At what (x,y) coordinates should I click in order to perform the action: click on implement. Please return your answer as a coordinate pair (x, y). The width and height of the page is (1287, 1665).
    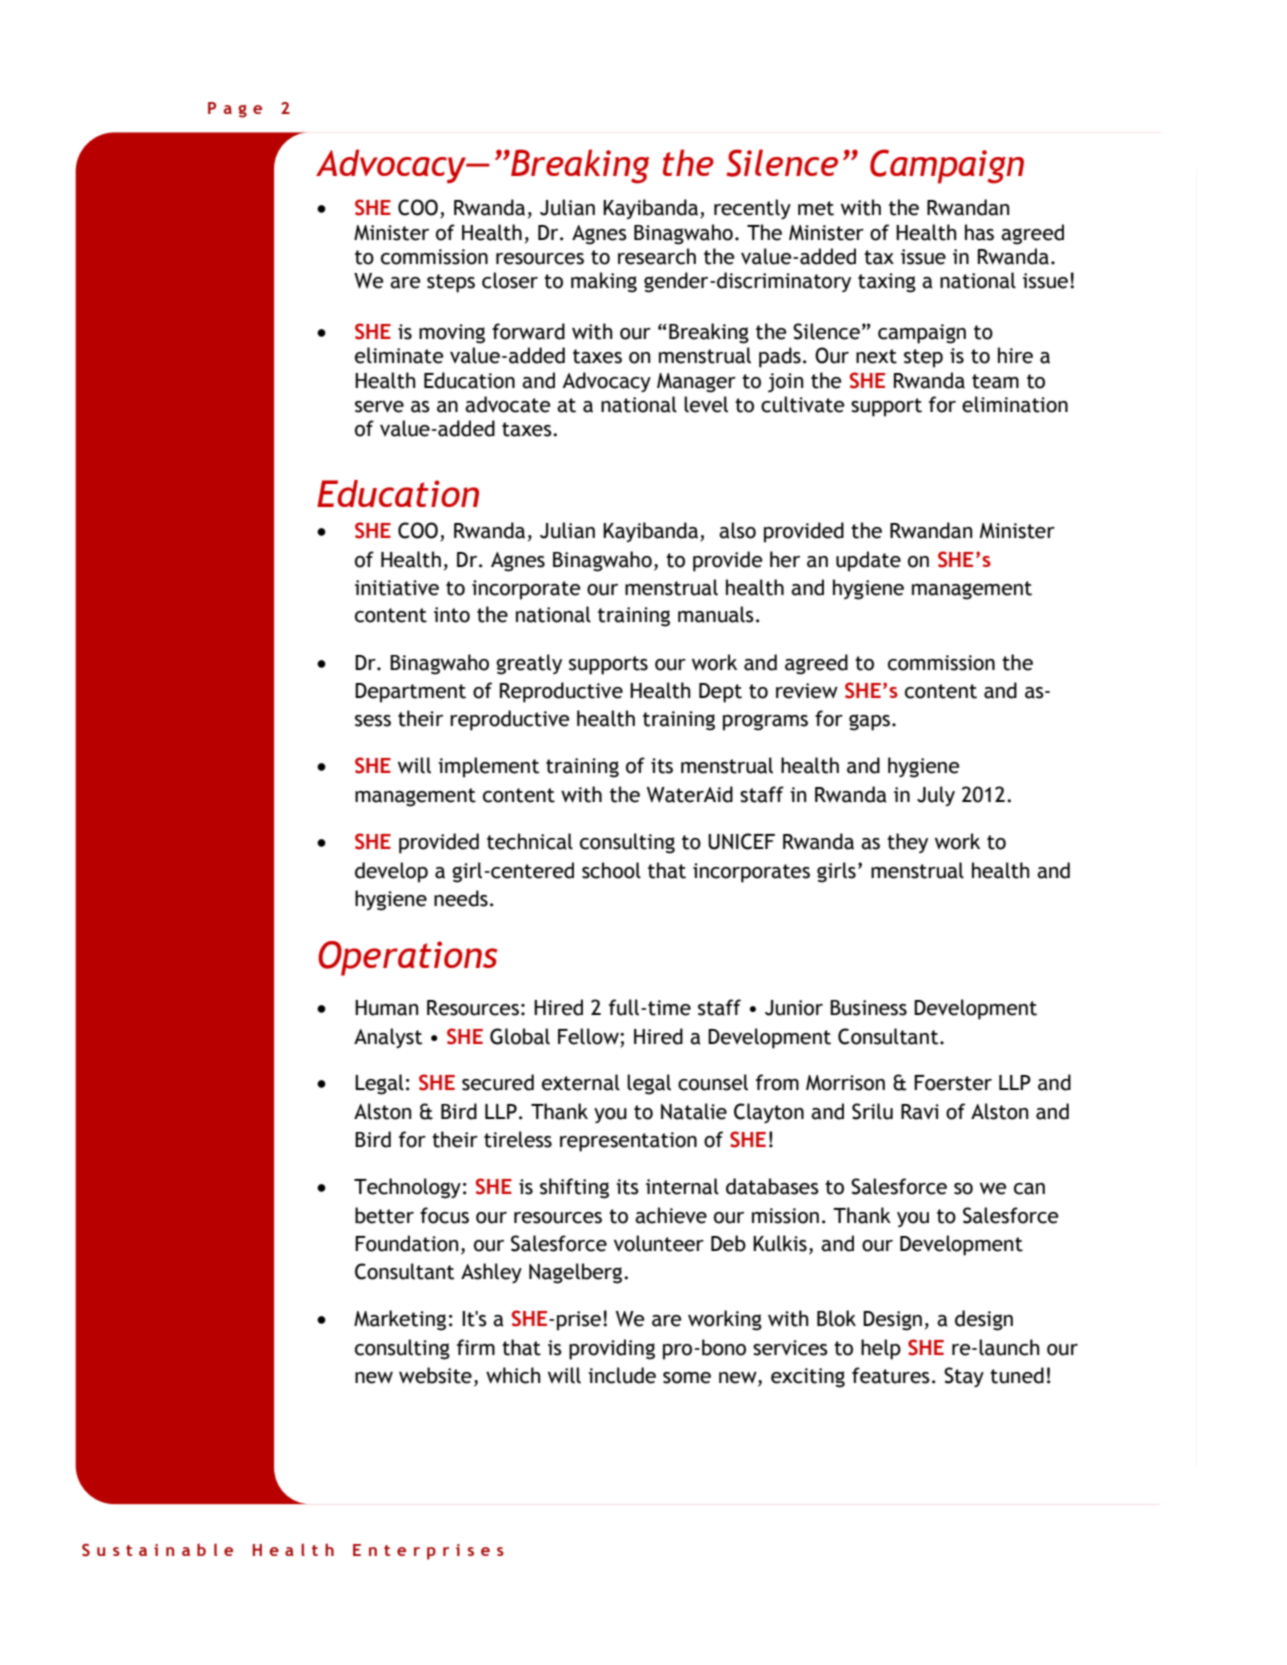
    Looking at the image, I should click on (488, 767).
